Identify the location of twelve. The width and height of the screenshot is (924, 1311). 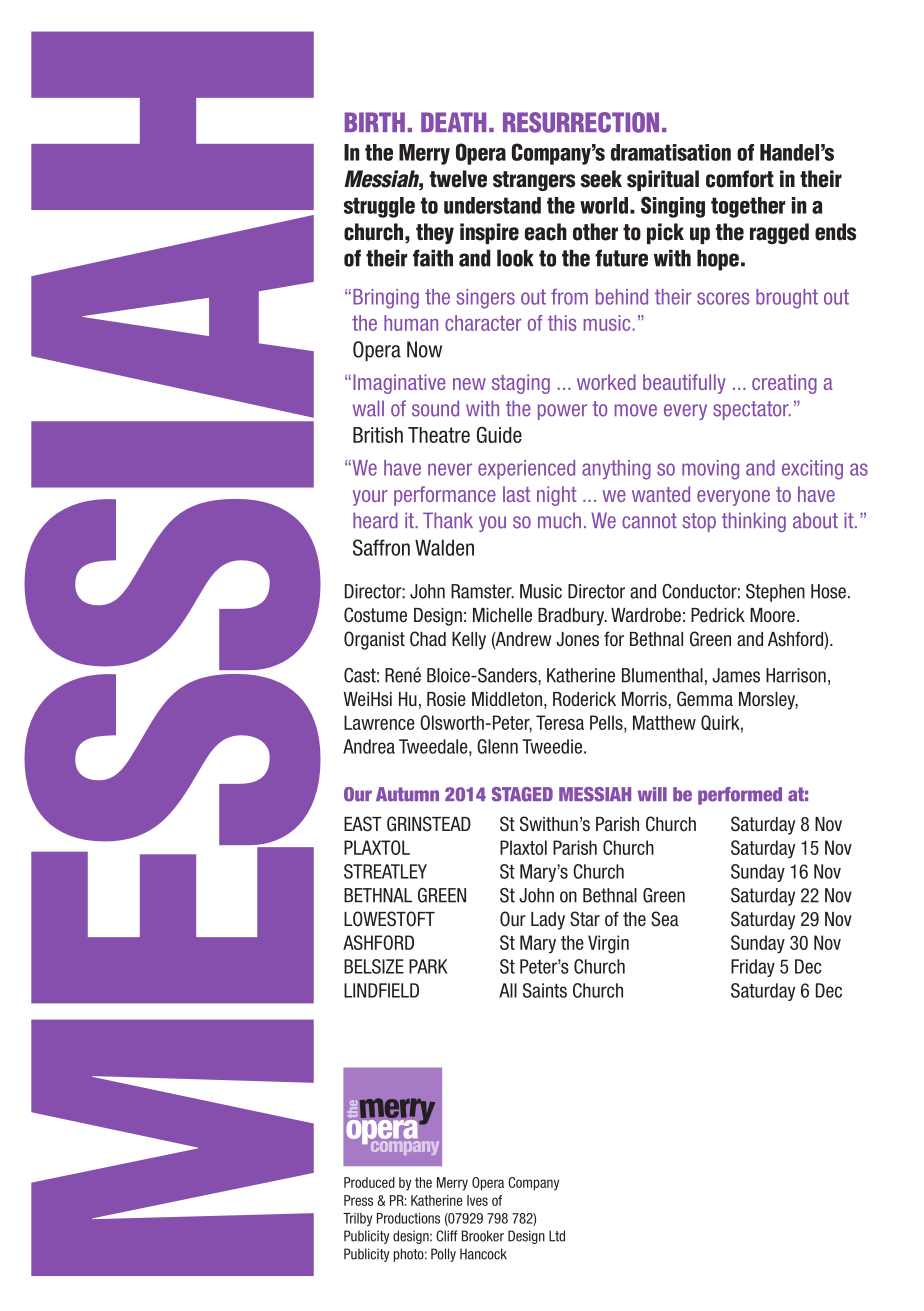
(458, 179).
